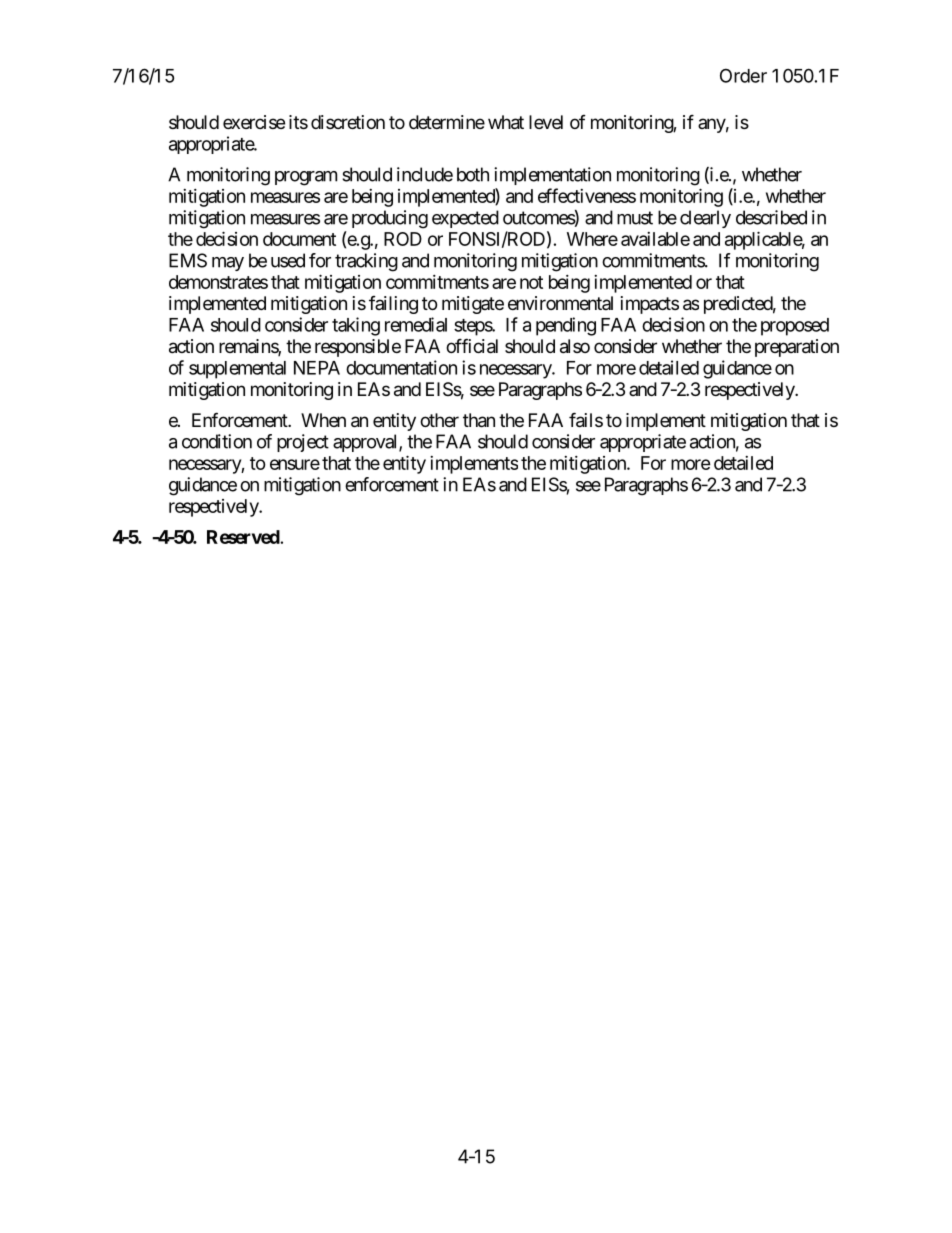  Describe the element at coordinates (465, 219) in the screenshot. I see `expected` at that location.
